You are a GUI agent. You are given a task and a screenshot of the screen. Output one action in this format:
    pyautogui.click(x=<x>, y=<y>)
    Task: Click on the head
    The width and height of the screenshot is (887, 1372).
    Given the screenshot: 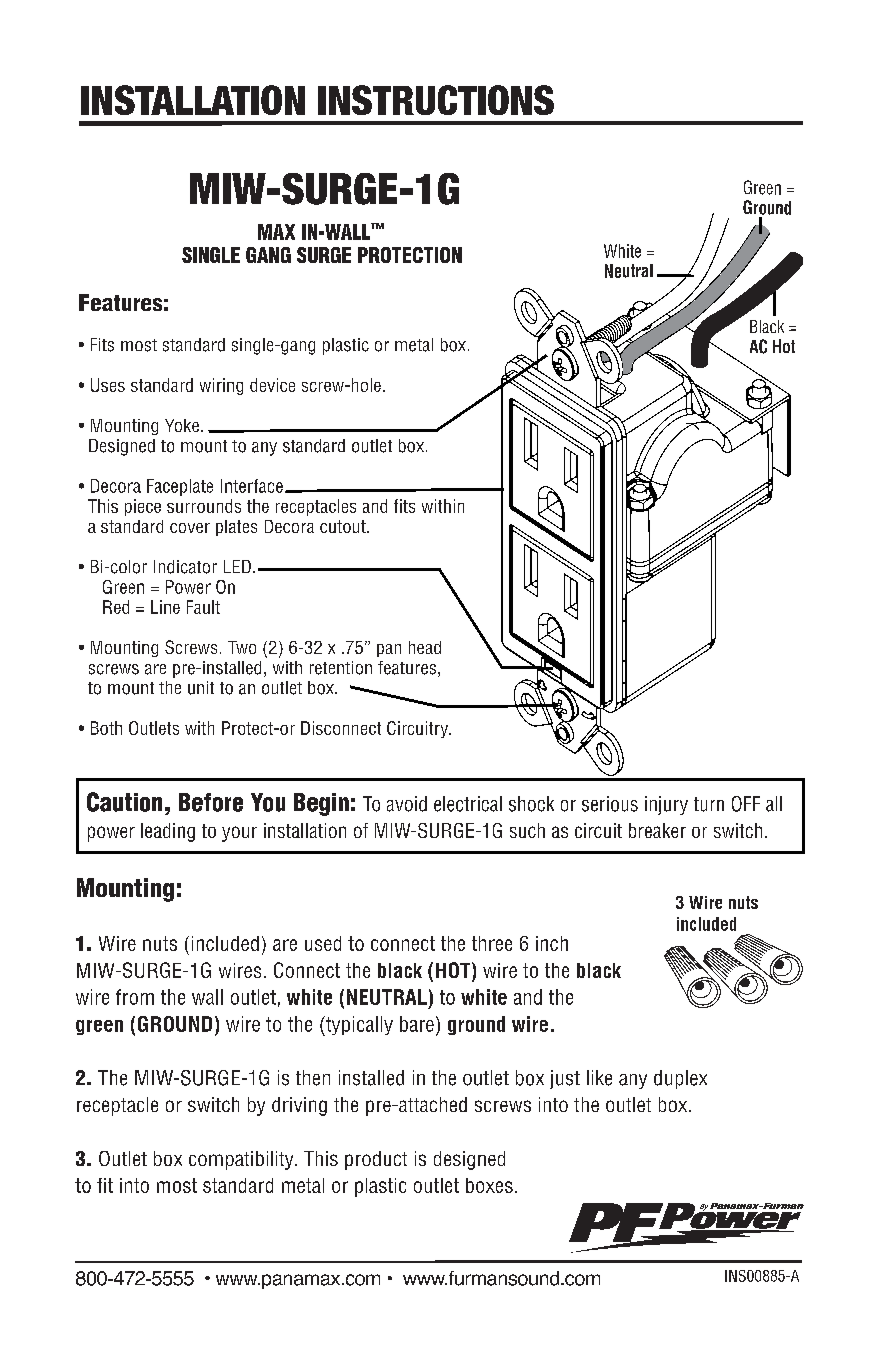 What is the action you would take?
    pyautogui.click(x=425, y=647)
